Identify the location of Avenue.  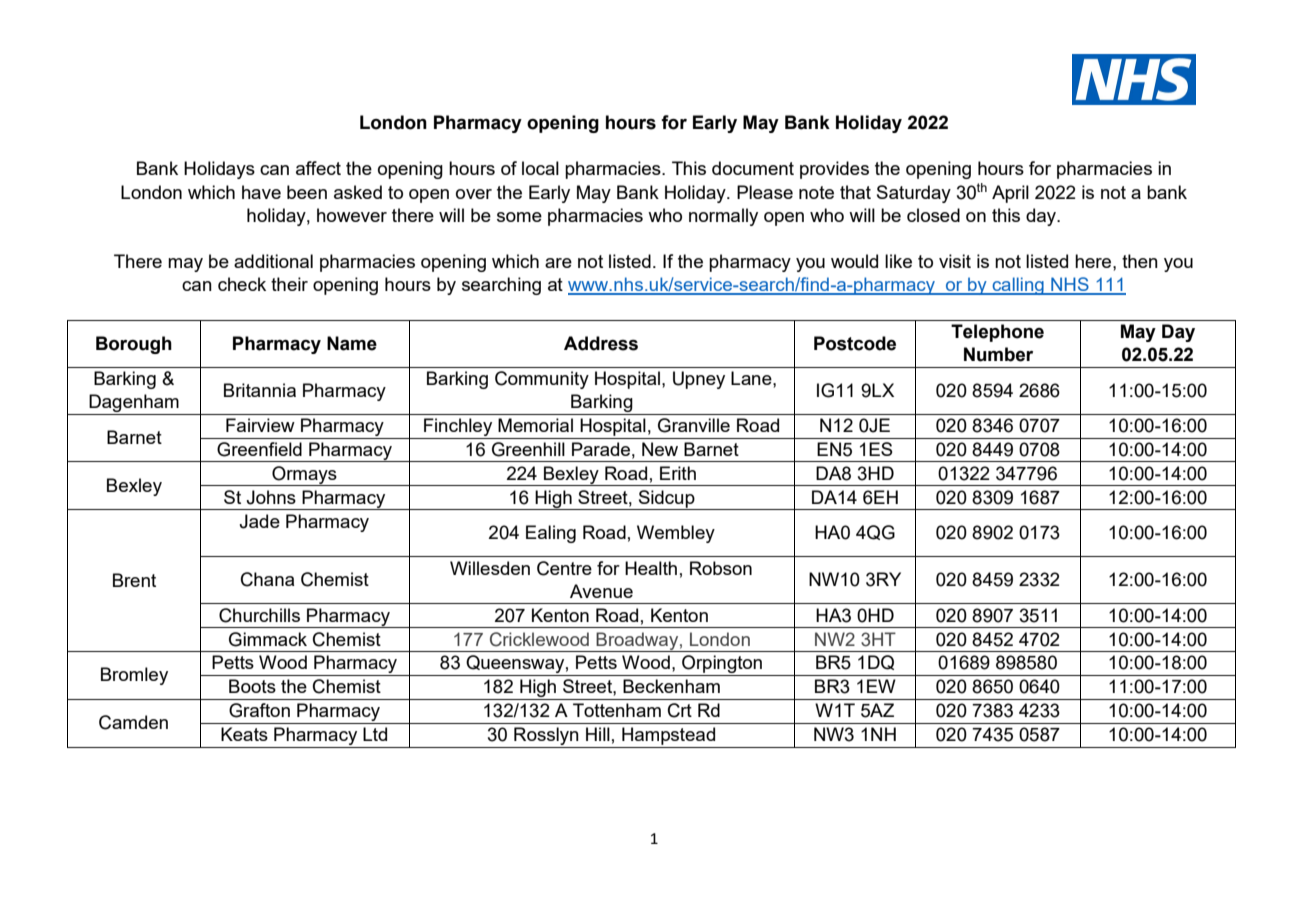
(601, 591).
